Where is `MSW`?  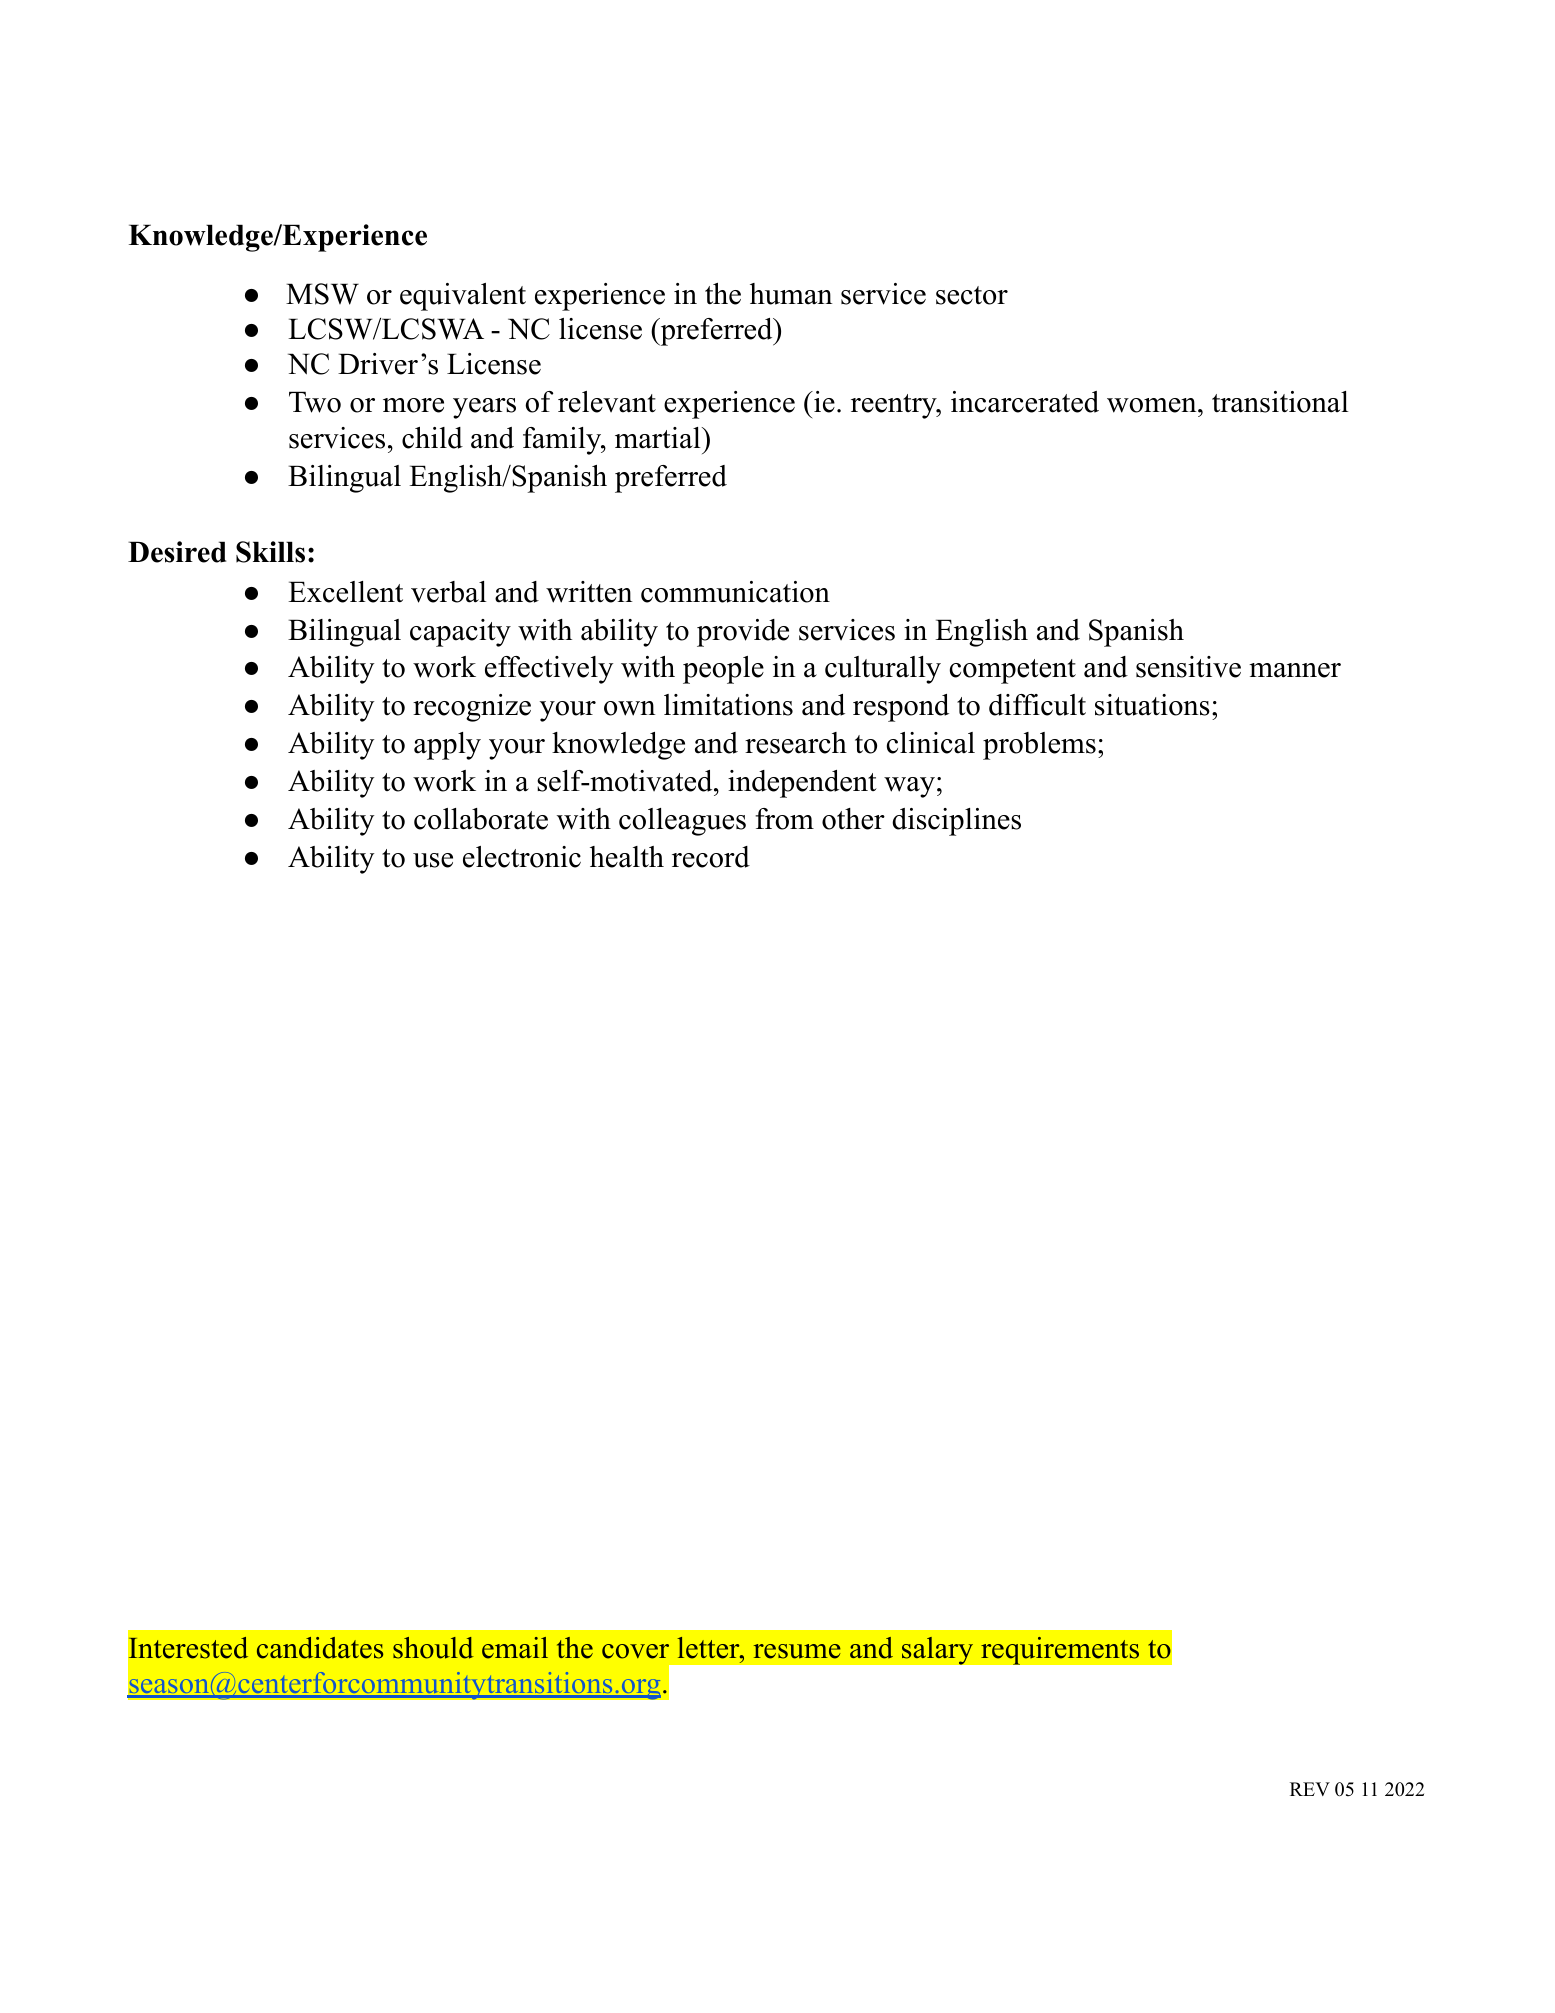
MSW is located at coordinates (322, 294).
